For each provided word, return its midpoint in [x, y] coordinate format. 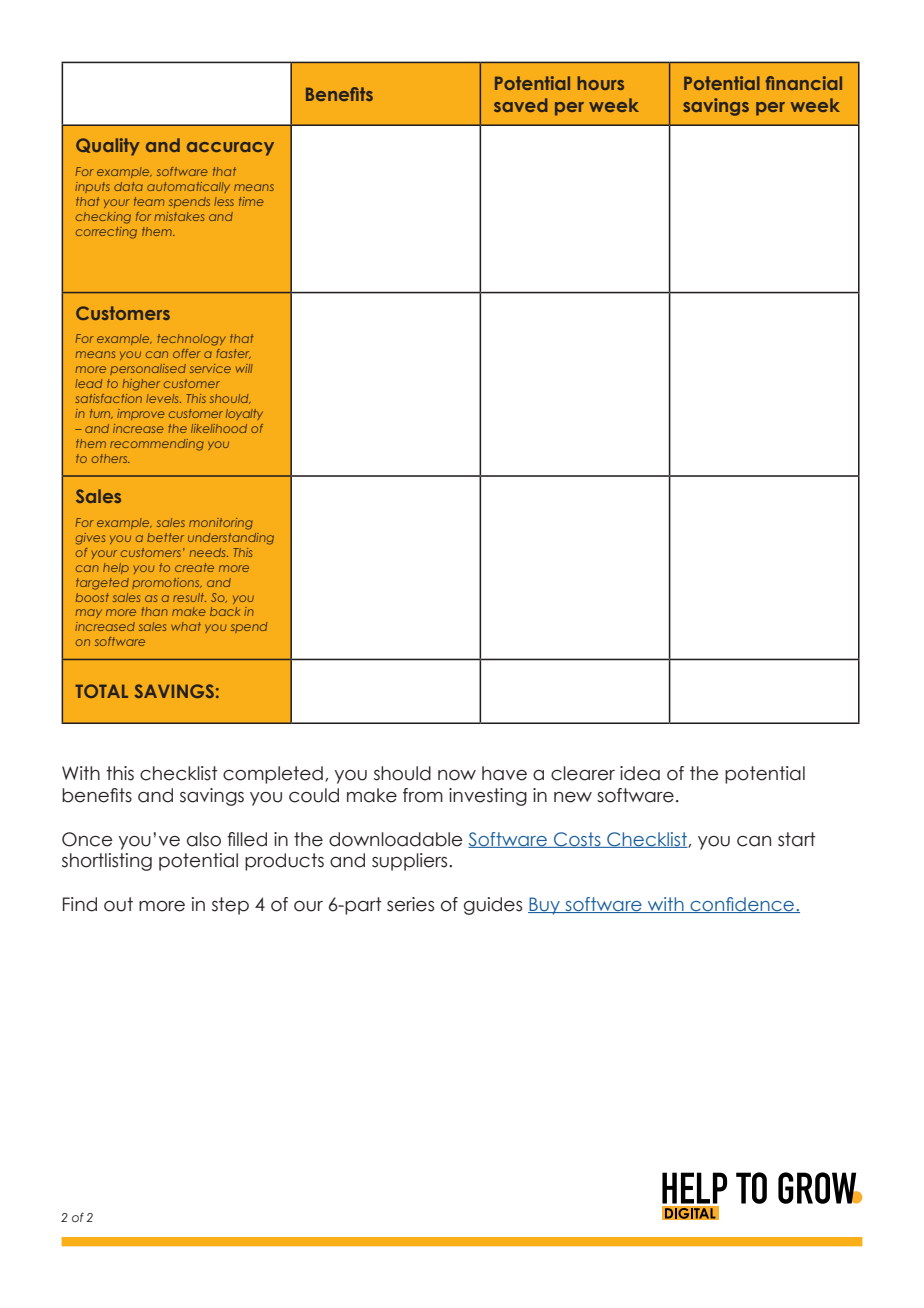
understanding [231, 539]
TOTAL [101, 691]
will [244, 368]
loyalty [244, 414]
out [118, 904]
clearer [583, 773]
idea [640, 773]
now [457, 775]
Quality [108, 147]
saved [521, 105]
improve [140, 414]
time [251, 201]
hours [600, 83]
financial [804, 83]
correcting [106, 233]
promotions [167, 583]
